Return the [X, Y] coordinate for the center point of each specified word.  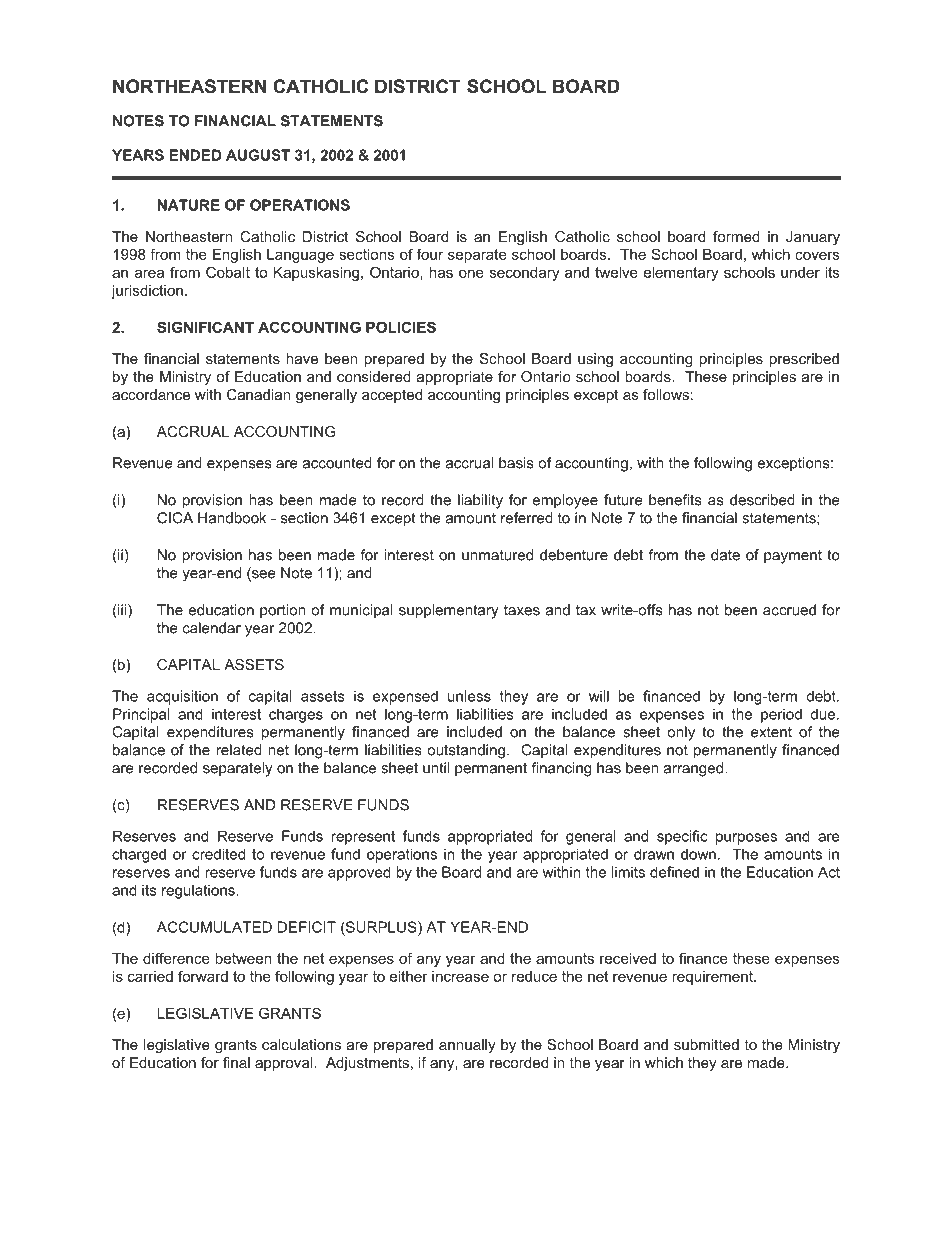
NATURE [189, 205]
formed [736, 236]
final [236, 1062]
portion [282, 611]
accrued [789, 610]
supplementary [449, 611]
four [430, 254]
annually [467, 1046]
